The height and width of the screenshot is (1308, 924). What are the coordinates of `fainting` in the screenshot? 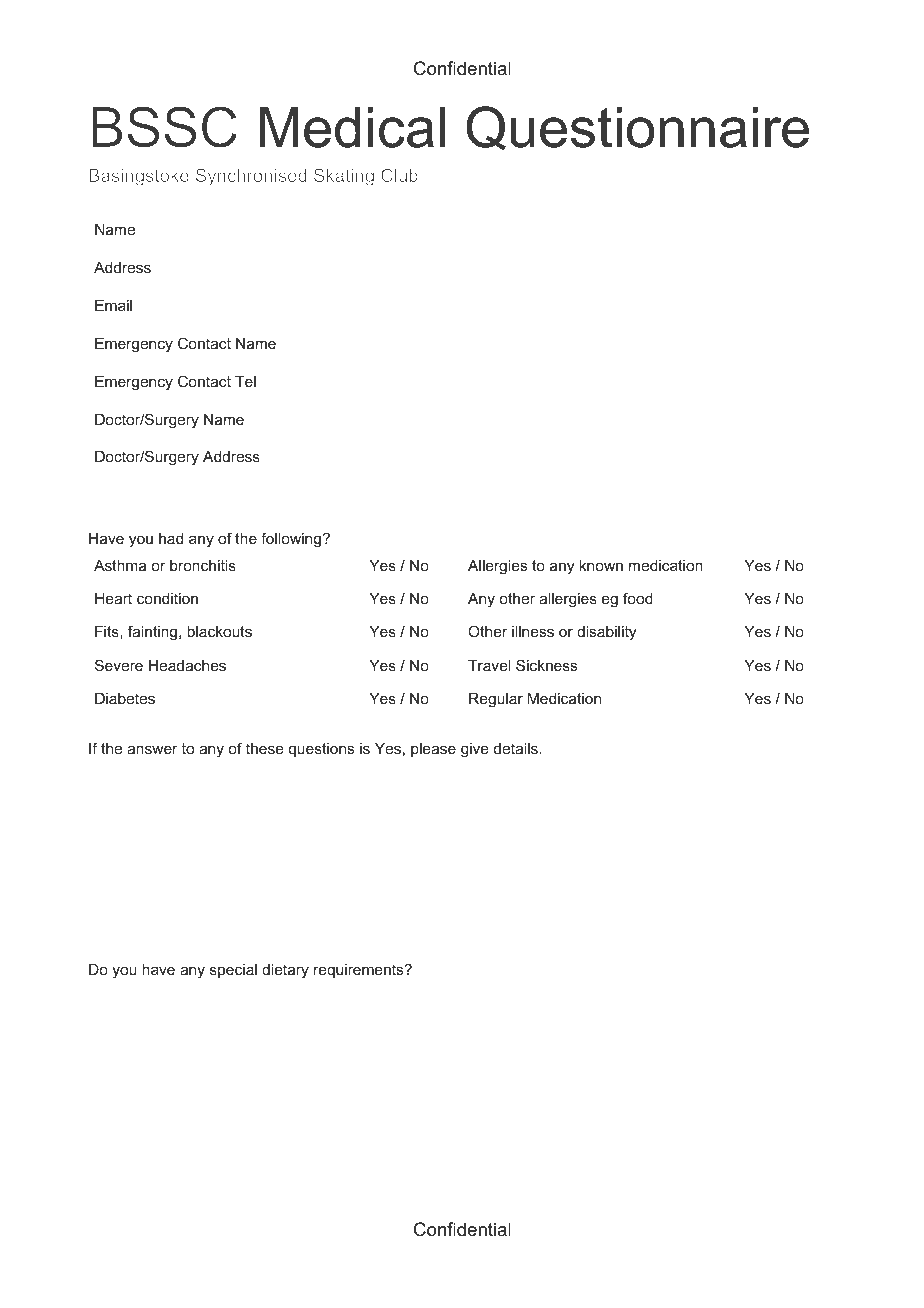 It's located at (154, 633).
